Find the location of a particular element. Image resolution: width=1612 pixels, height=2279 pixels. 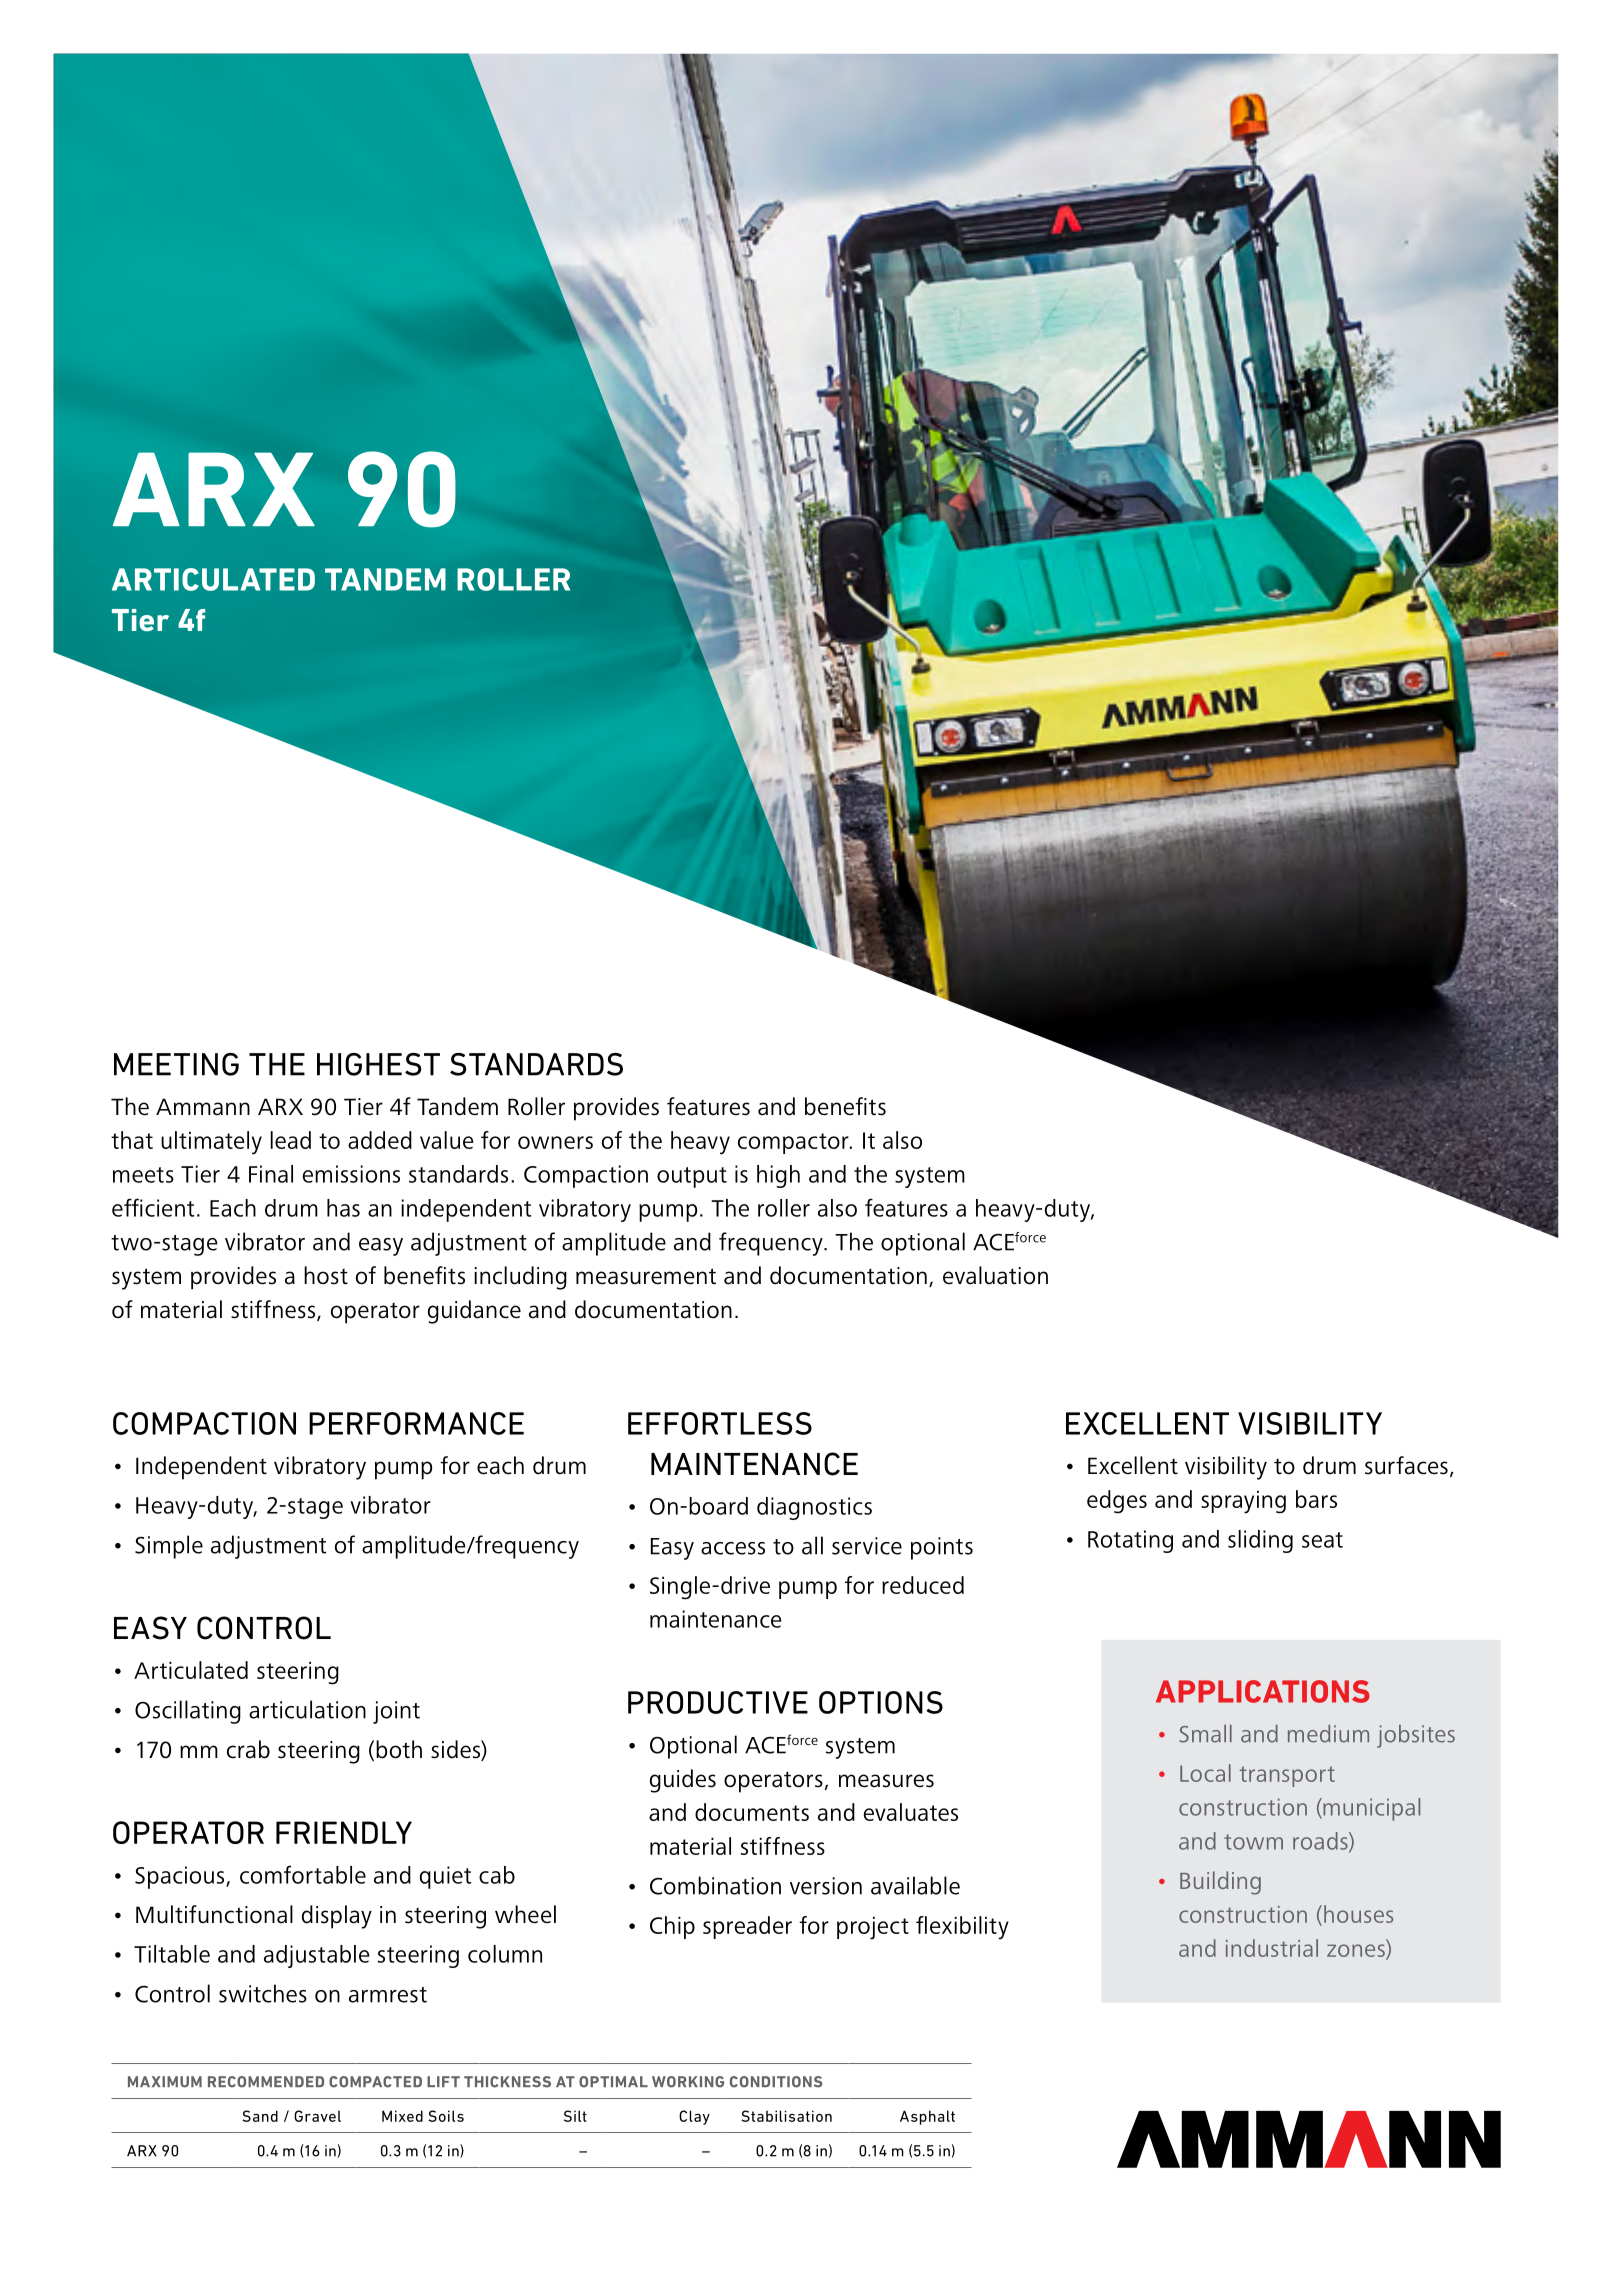

lead is located at coordinates (290, 1140).
